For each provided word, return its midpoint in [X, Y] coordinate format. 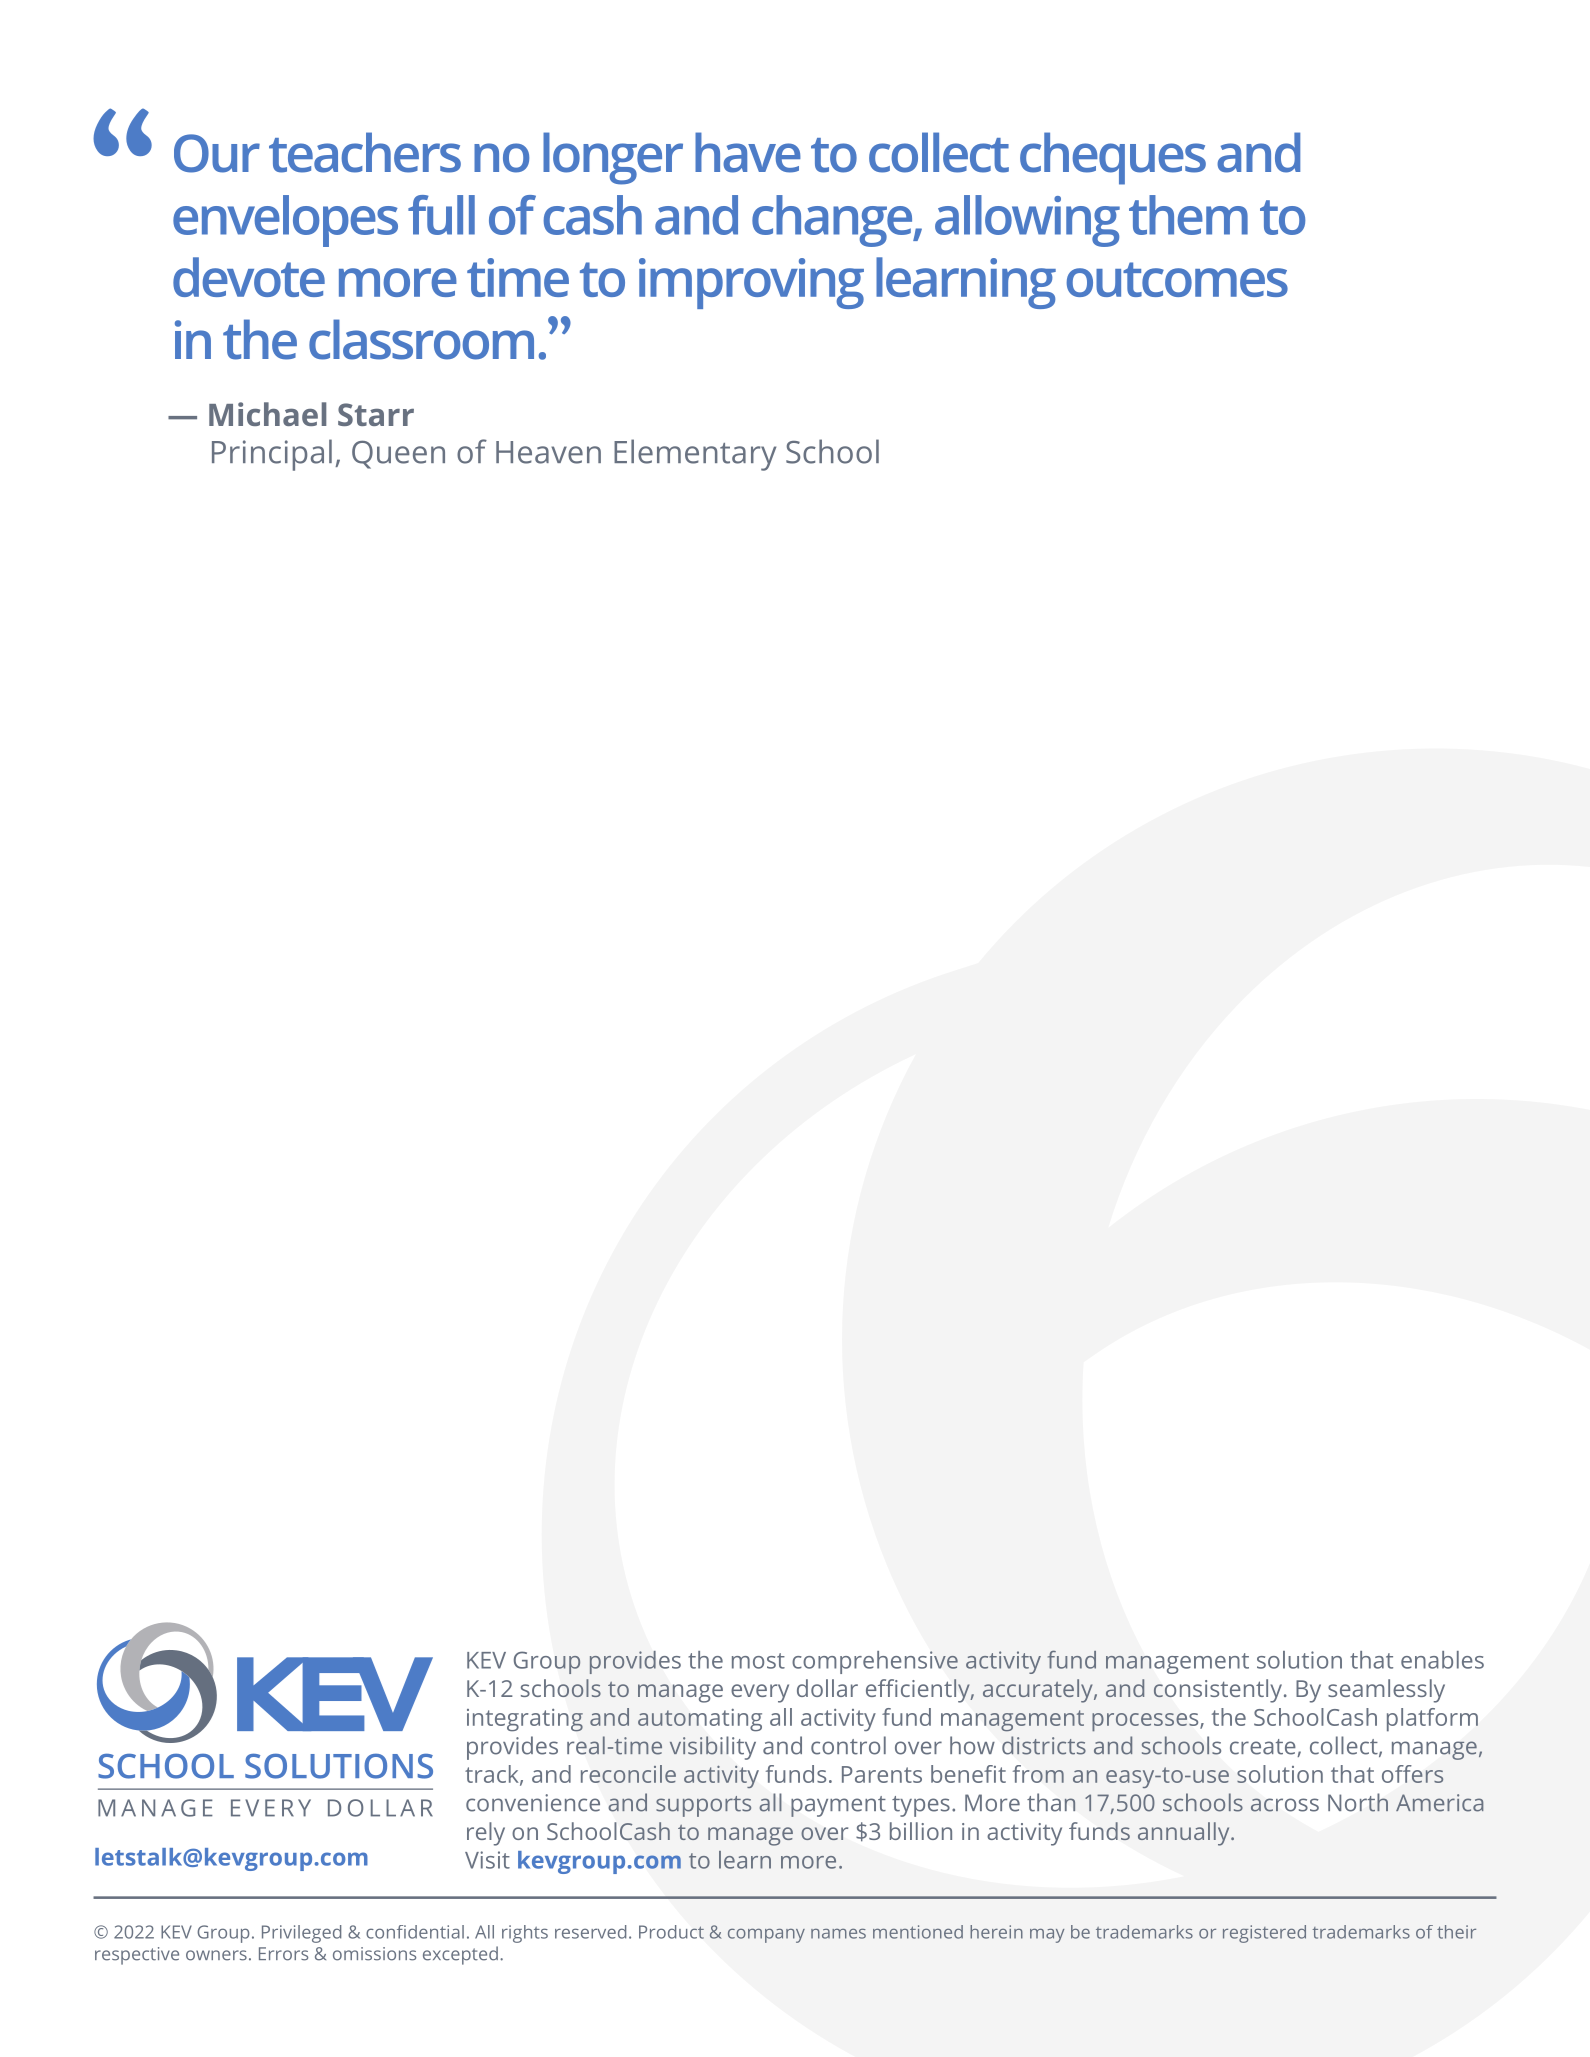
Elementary [695, 455]
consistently [1218, 1691]
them [1188, 215]
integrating [525, 1720]
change [833, 221]
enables [1442, 1660]
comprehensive [875, 1662]
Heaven [548, 452]
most [758, 1661]
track [493, 1775]
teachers [365, 152]
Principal [272, 455]
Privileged [301, 1934]
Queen [398, 455]
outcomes [1177, 279]
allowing [1027, 221]
